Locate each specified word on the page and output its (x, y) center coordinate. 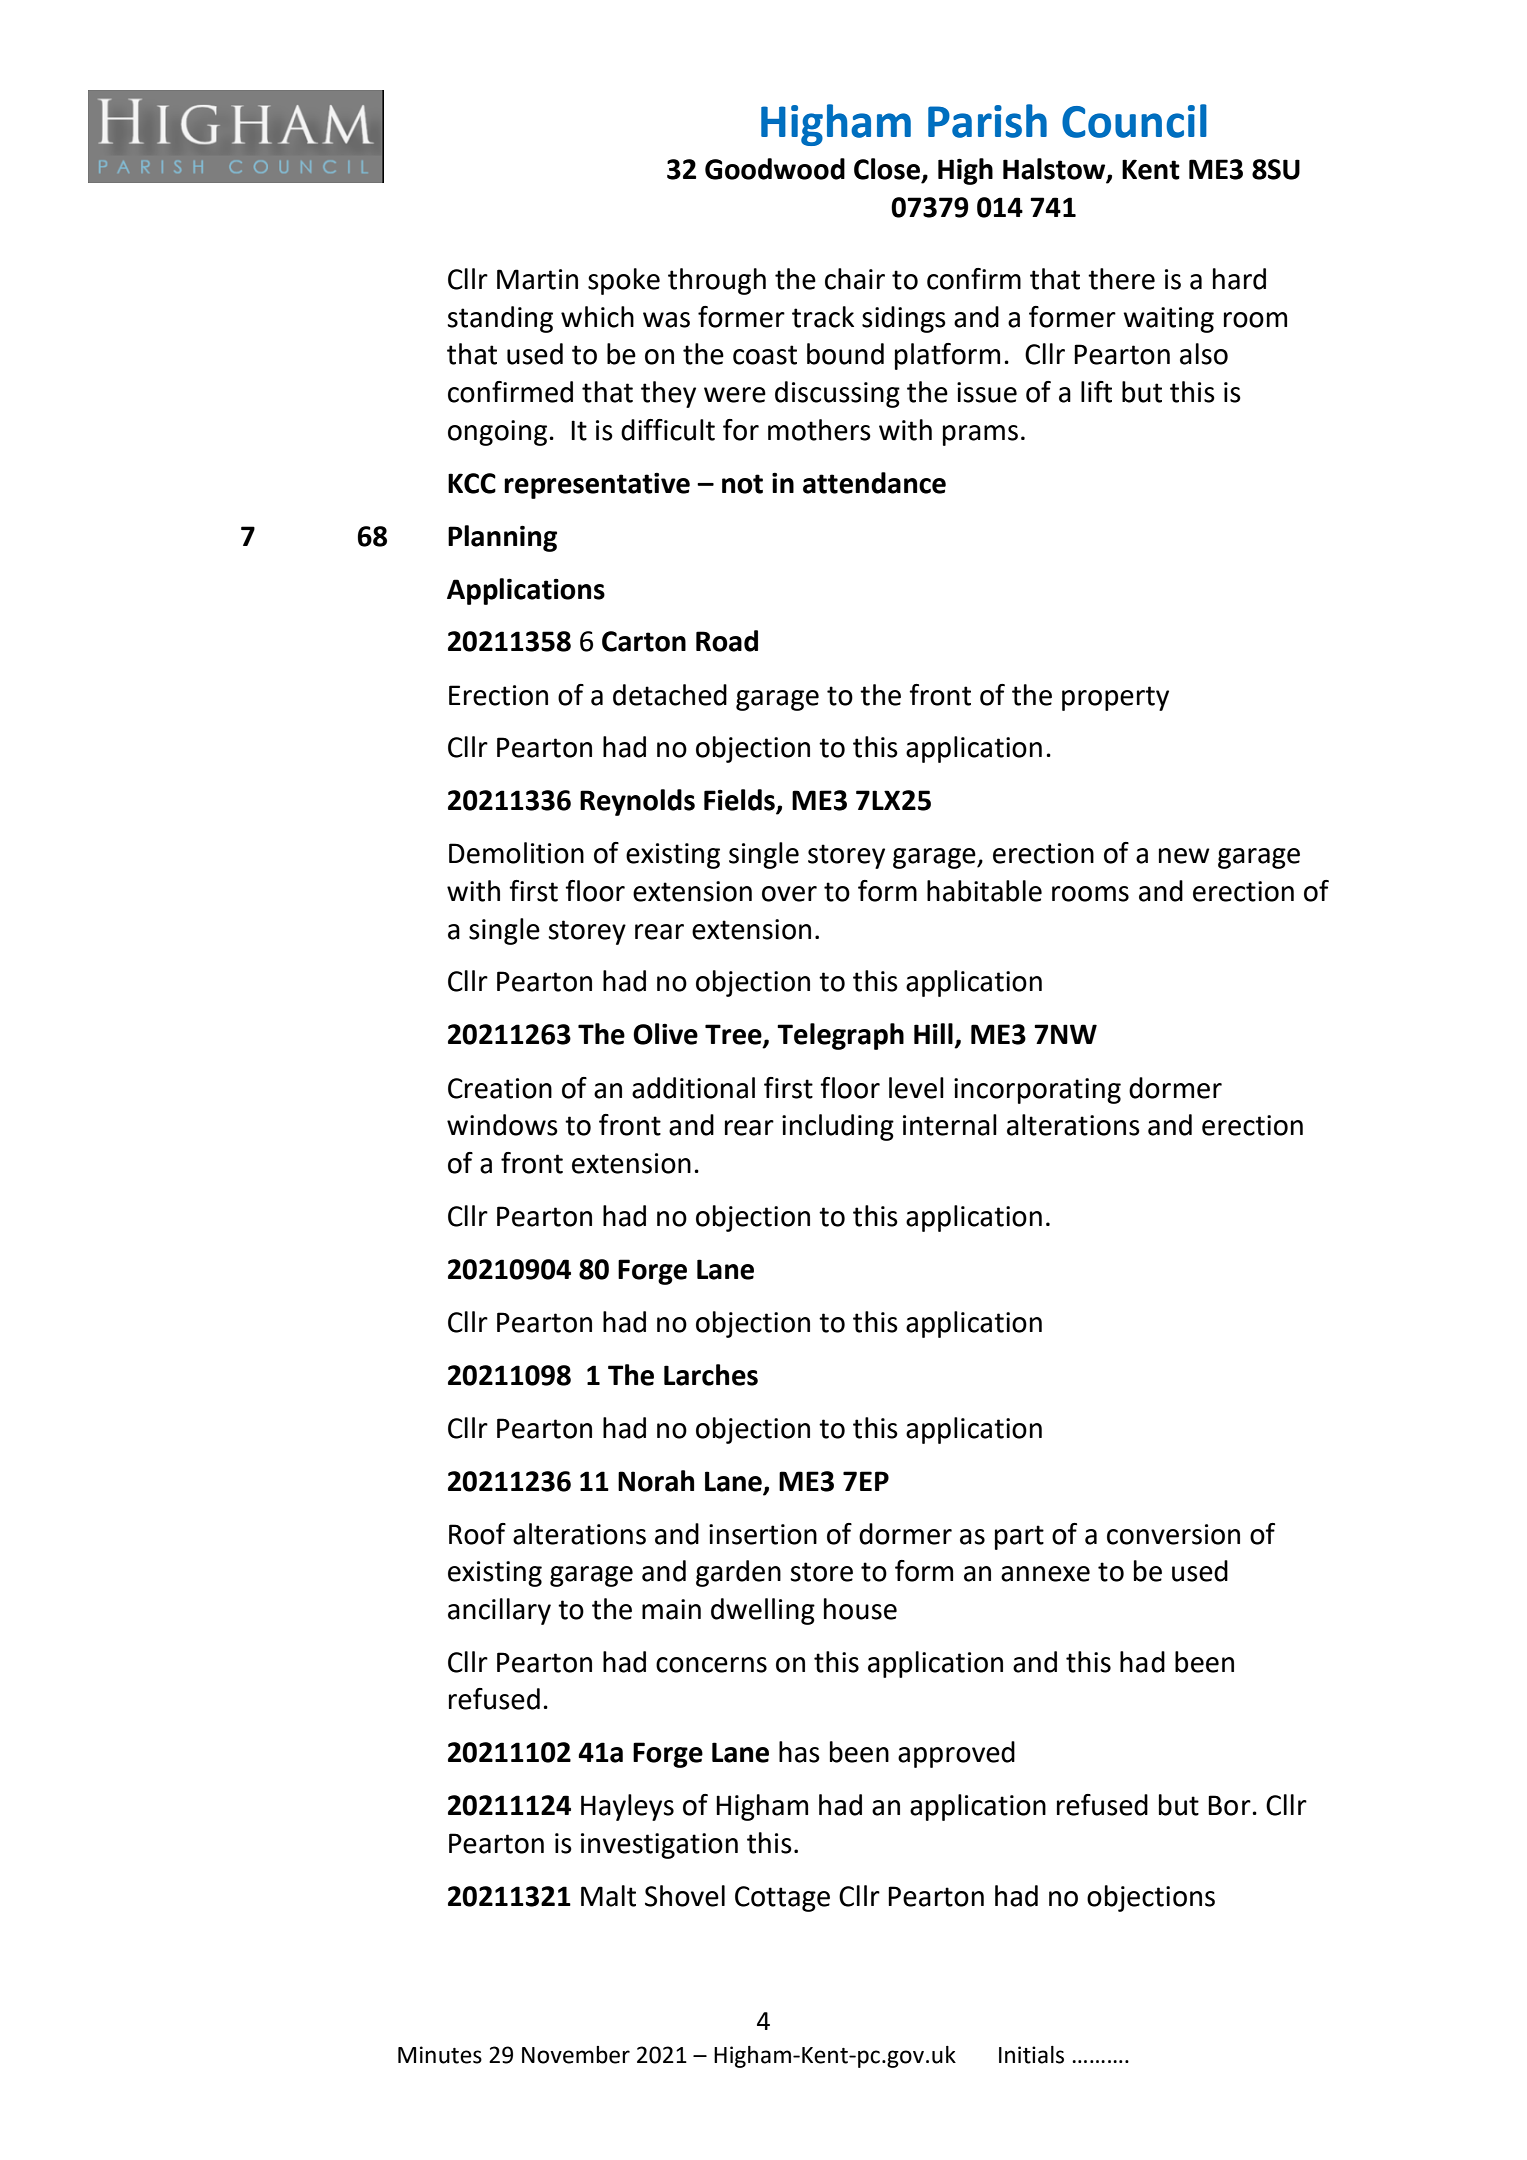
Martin (537, 279)
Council (1134, 121)
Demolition (516, 853)
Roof (477, 1534)
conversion (1173, 1534)
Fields (740, 801)
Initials (1031, 2055)
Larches (711, 1375)
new (1184, 856)
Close (888, 170)
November (576, 2055)
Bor (1229, 1805)
